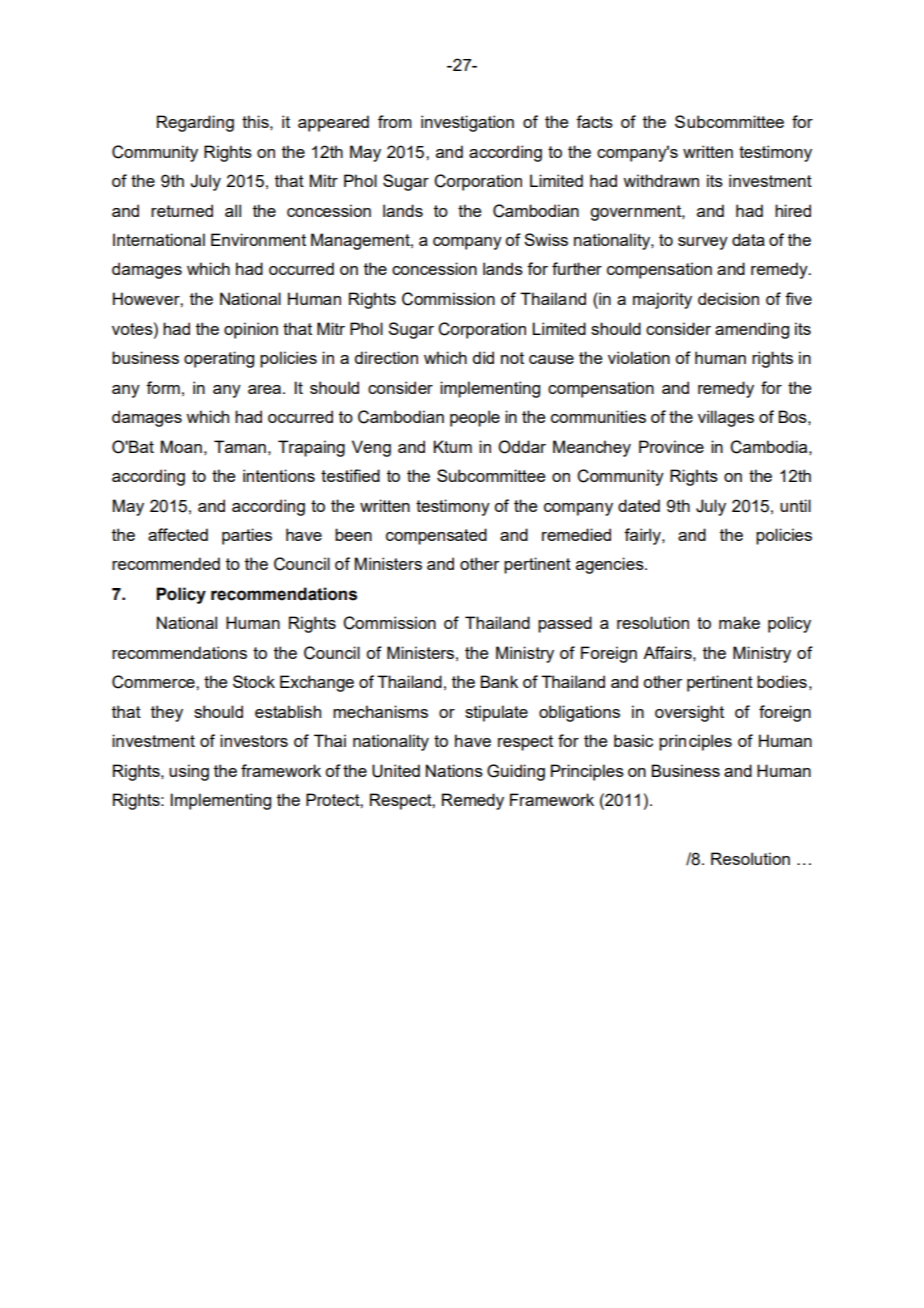 The image size is (924, 1308). What do you see at coordinates (333, 123) in the screenshot?
I see `appeared` at bounding box center [333, 123].
